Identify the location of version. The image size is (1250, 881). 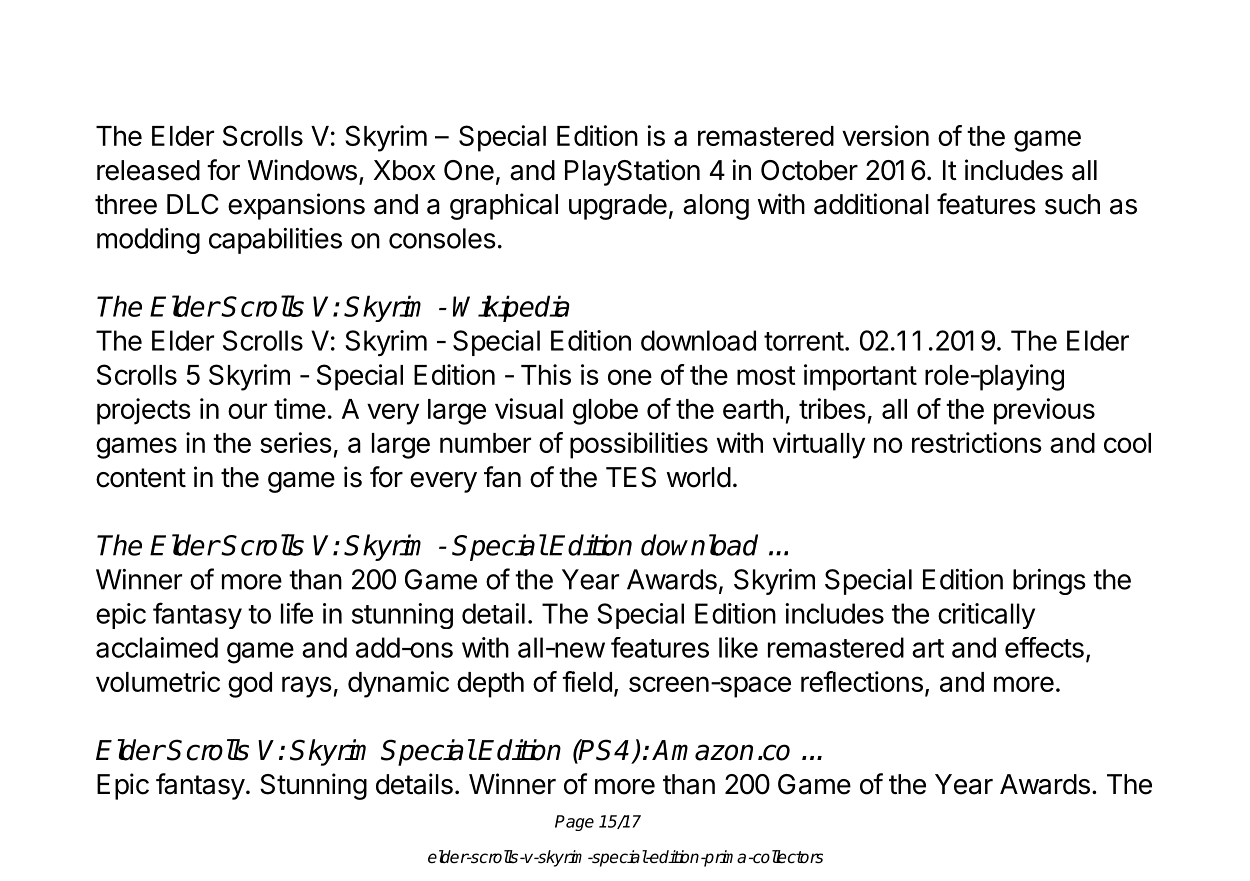
(885, 135).
